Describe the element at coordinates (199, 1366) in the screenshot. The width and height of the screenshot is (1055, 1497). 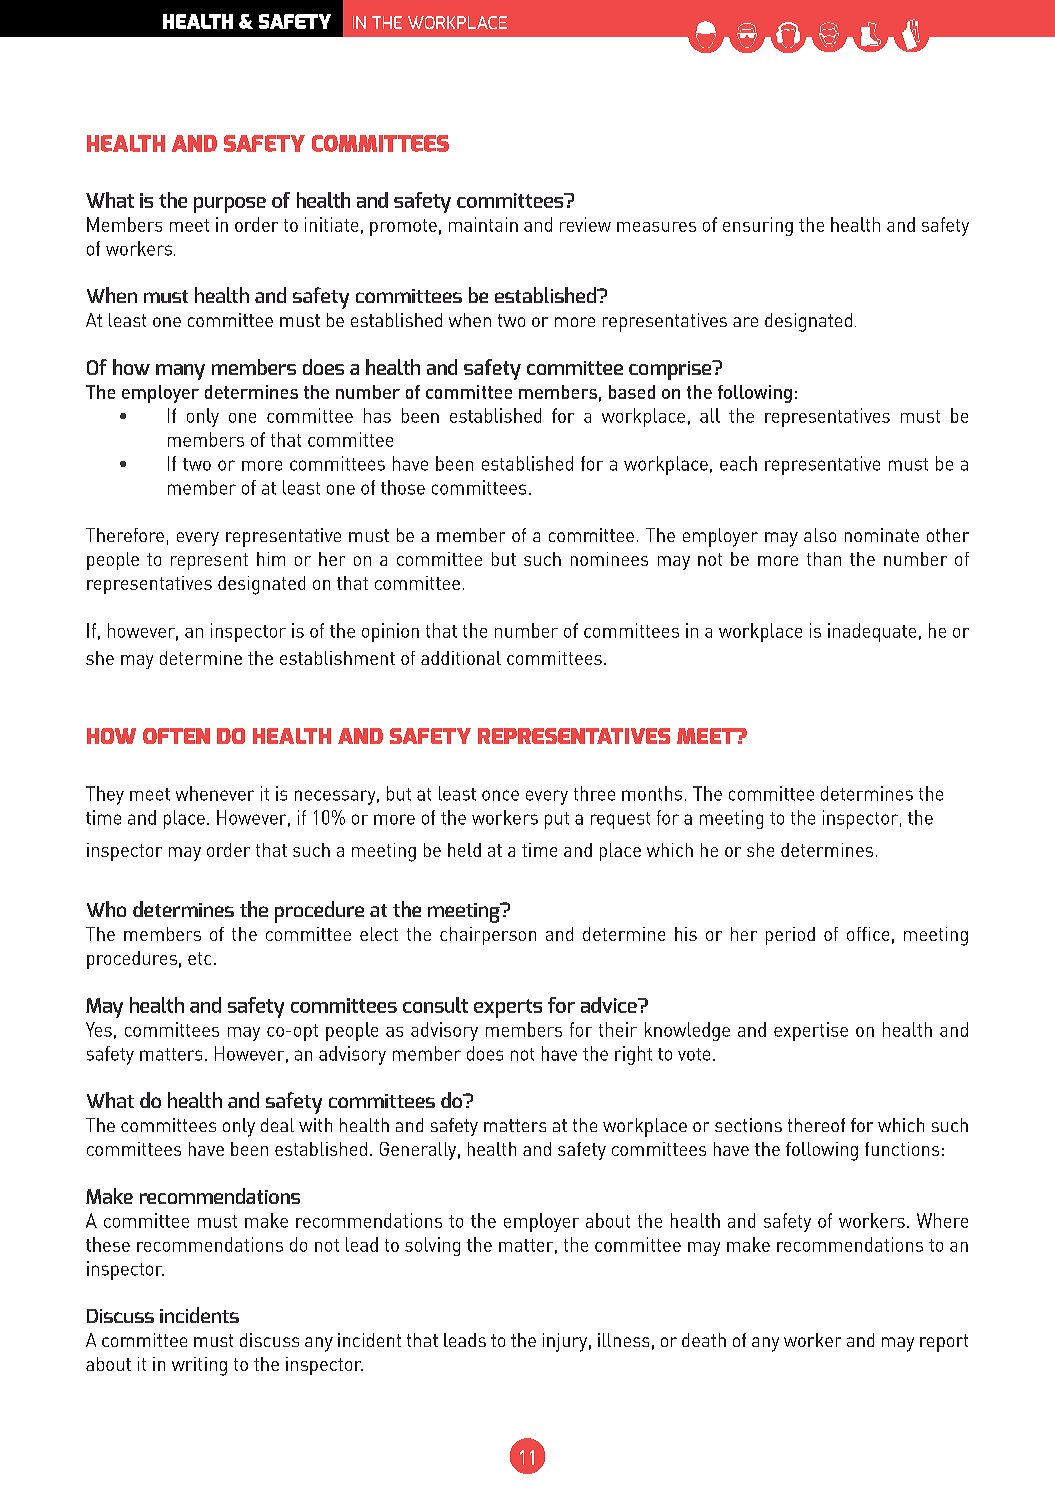
I see `writing` at that location.
